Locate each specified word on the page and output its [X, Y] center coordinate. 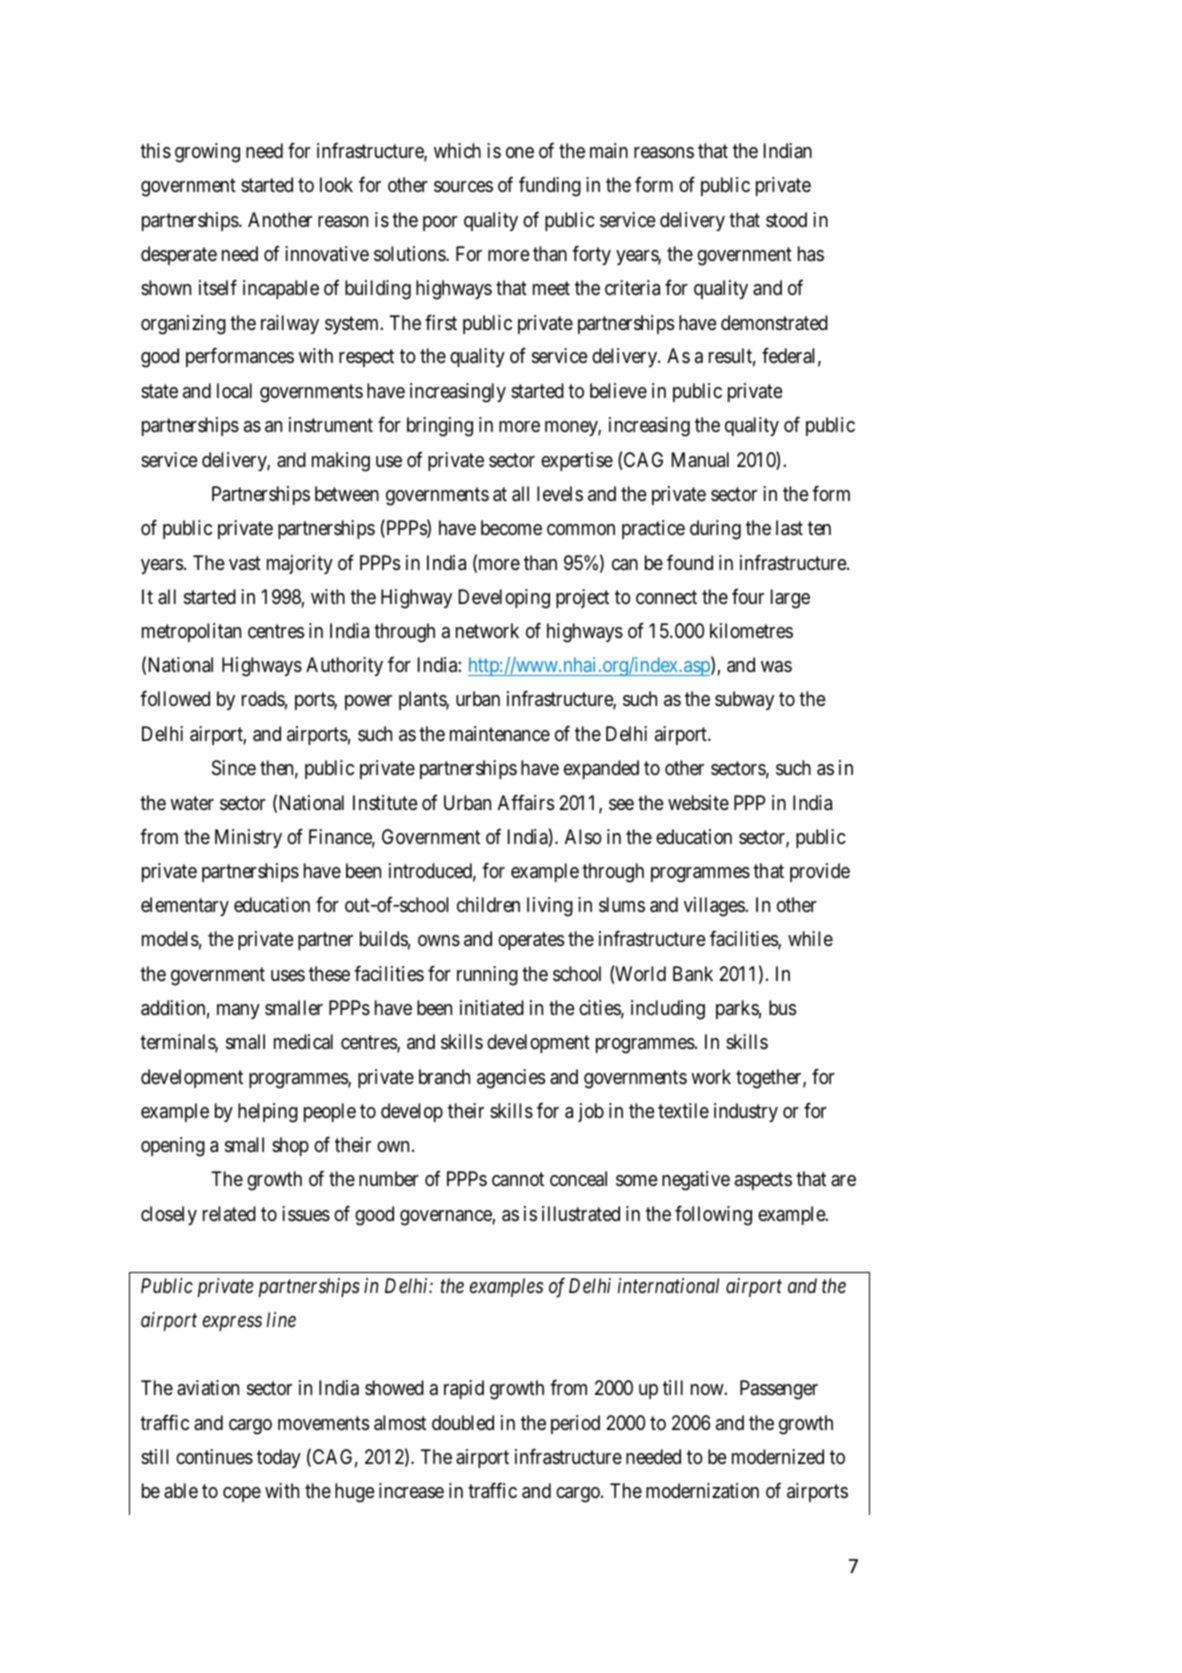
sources [463, 187]
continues [214, 1457]
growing [207, 153]
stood [786, 219]
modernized [778, 1456]
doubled [463, 1423]
